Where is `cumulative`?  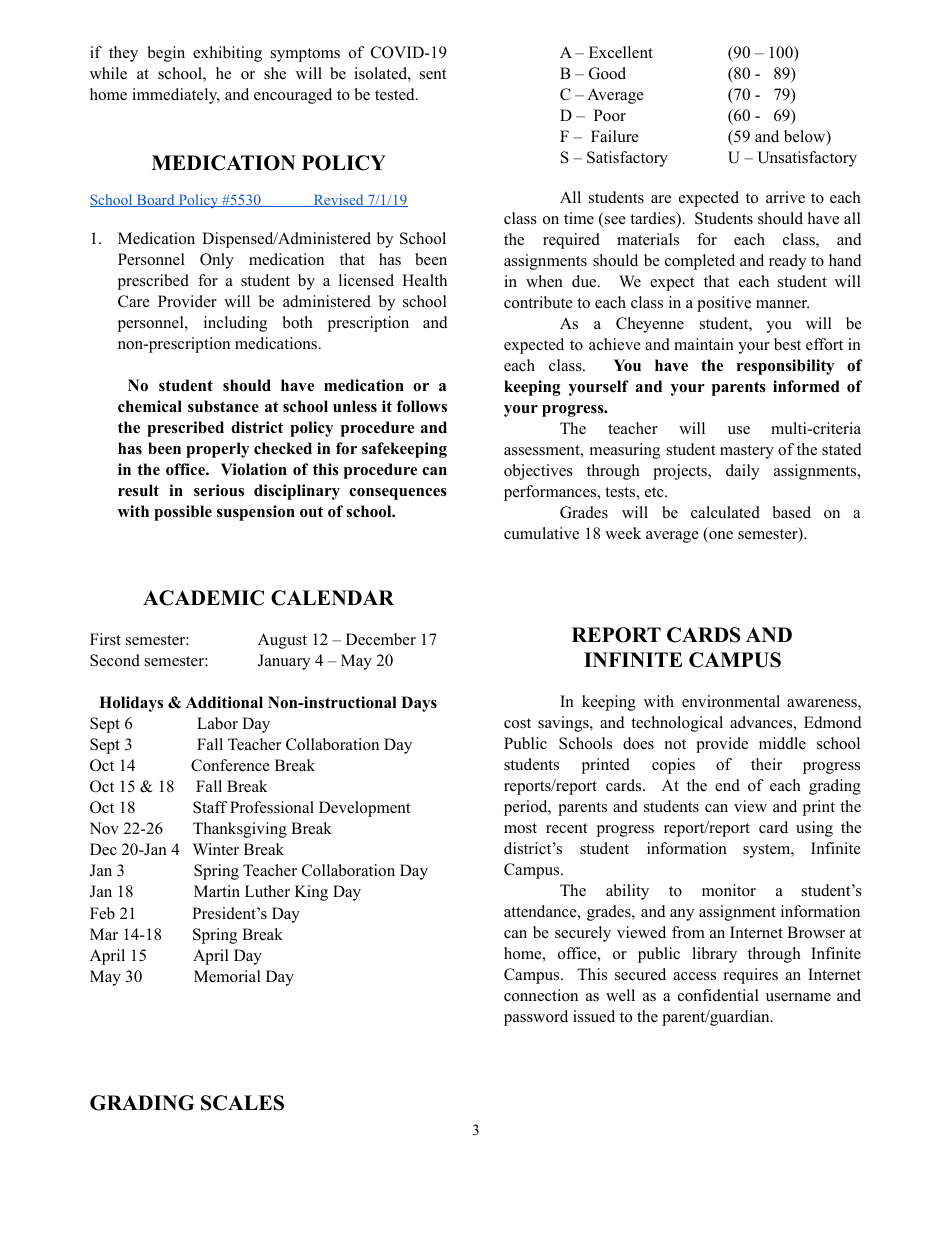
cumulative is located at coordinates (541, 533).
